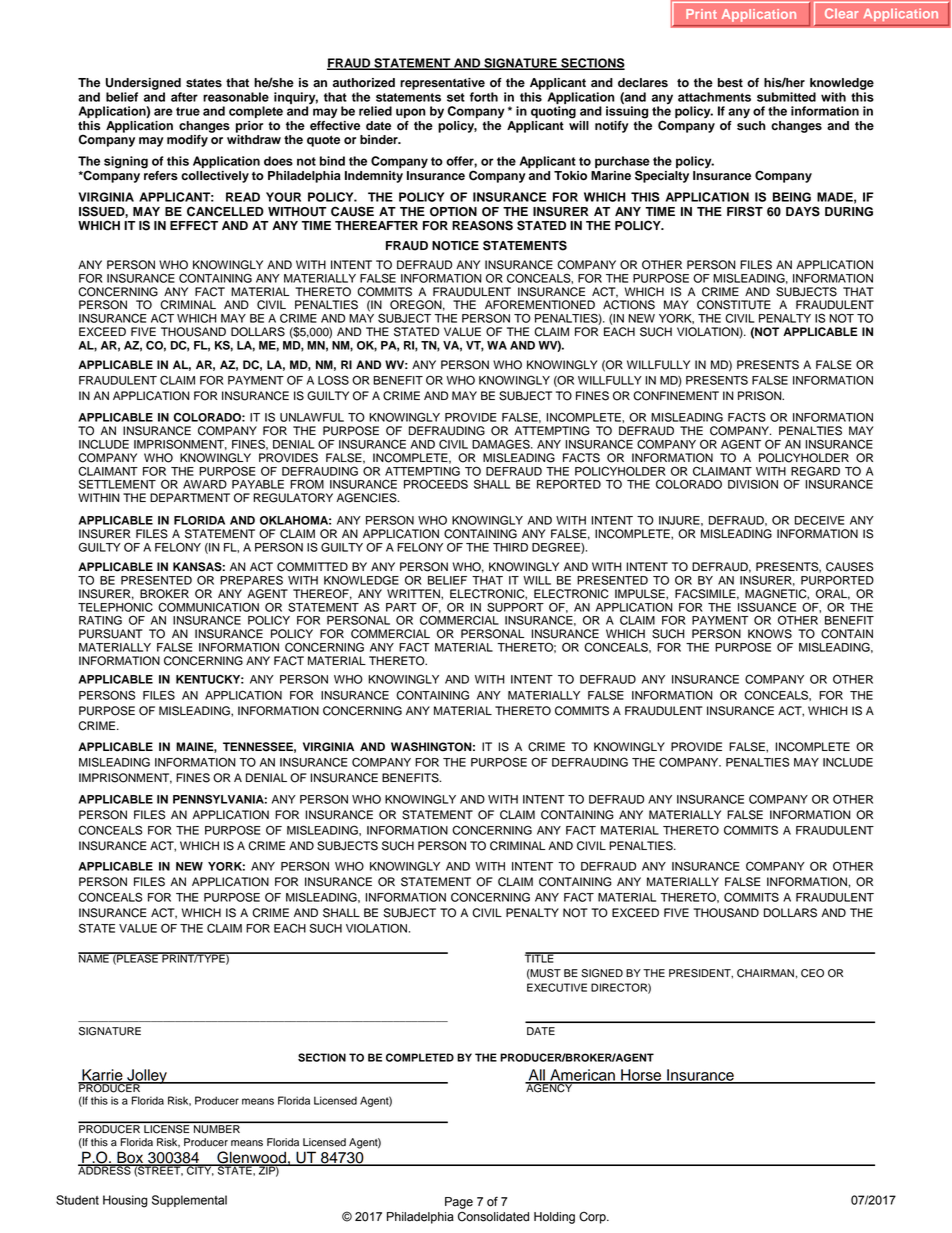 Image resolution: width=952 pixels, height=1233 pixels. I want to click on submitted, so click(786, 97).
